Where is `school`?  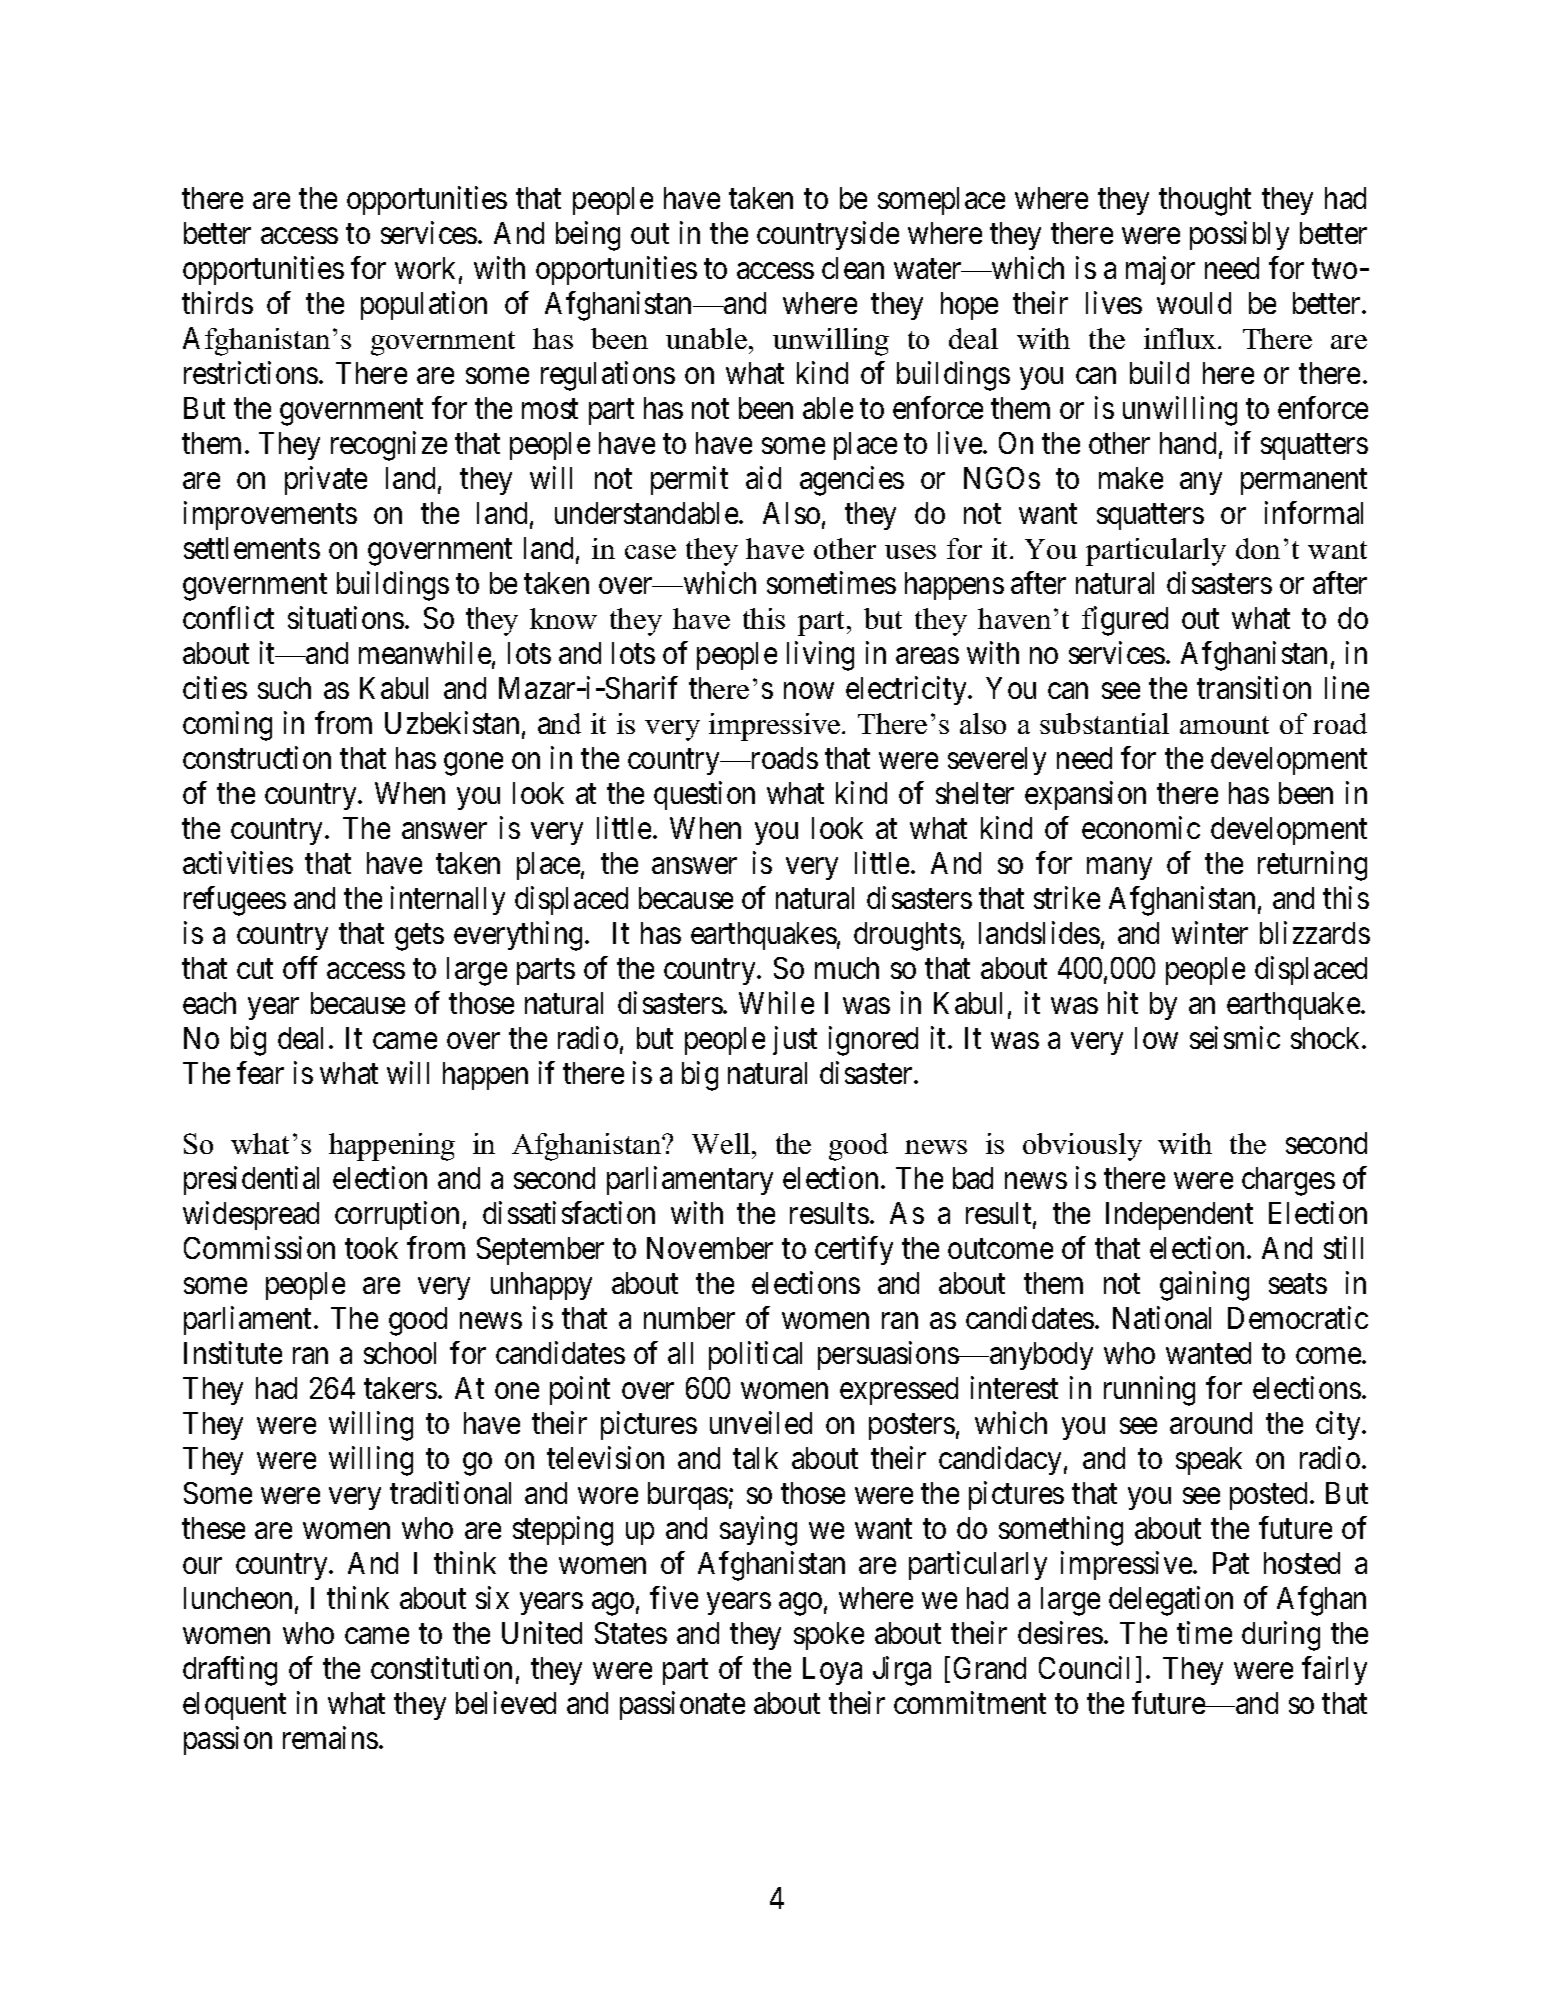
school is located at coordinates (400, 1353).
